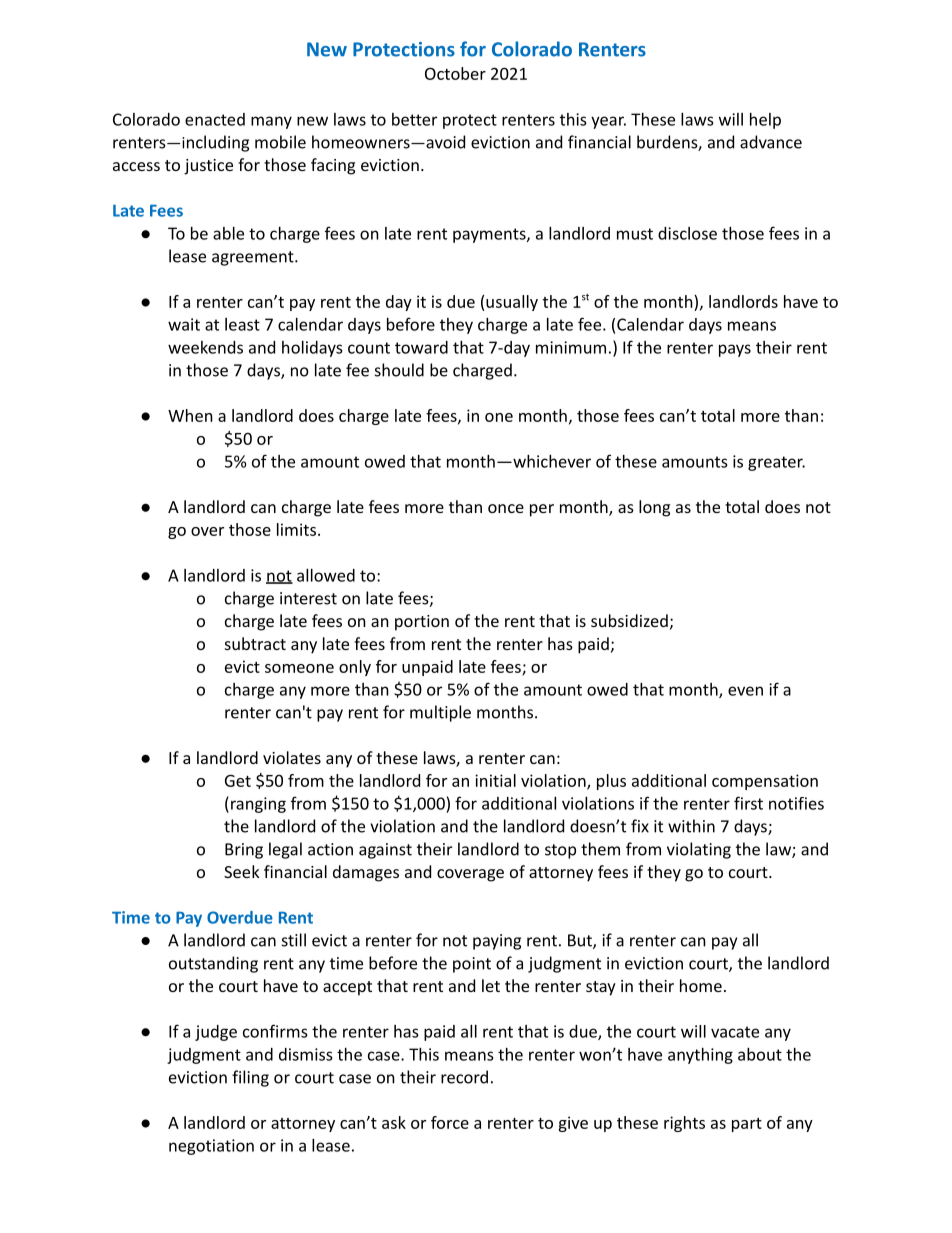  I want to click on pays, so click(735, 350).
